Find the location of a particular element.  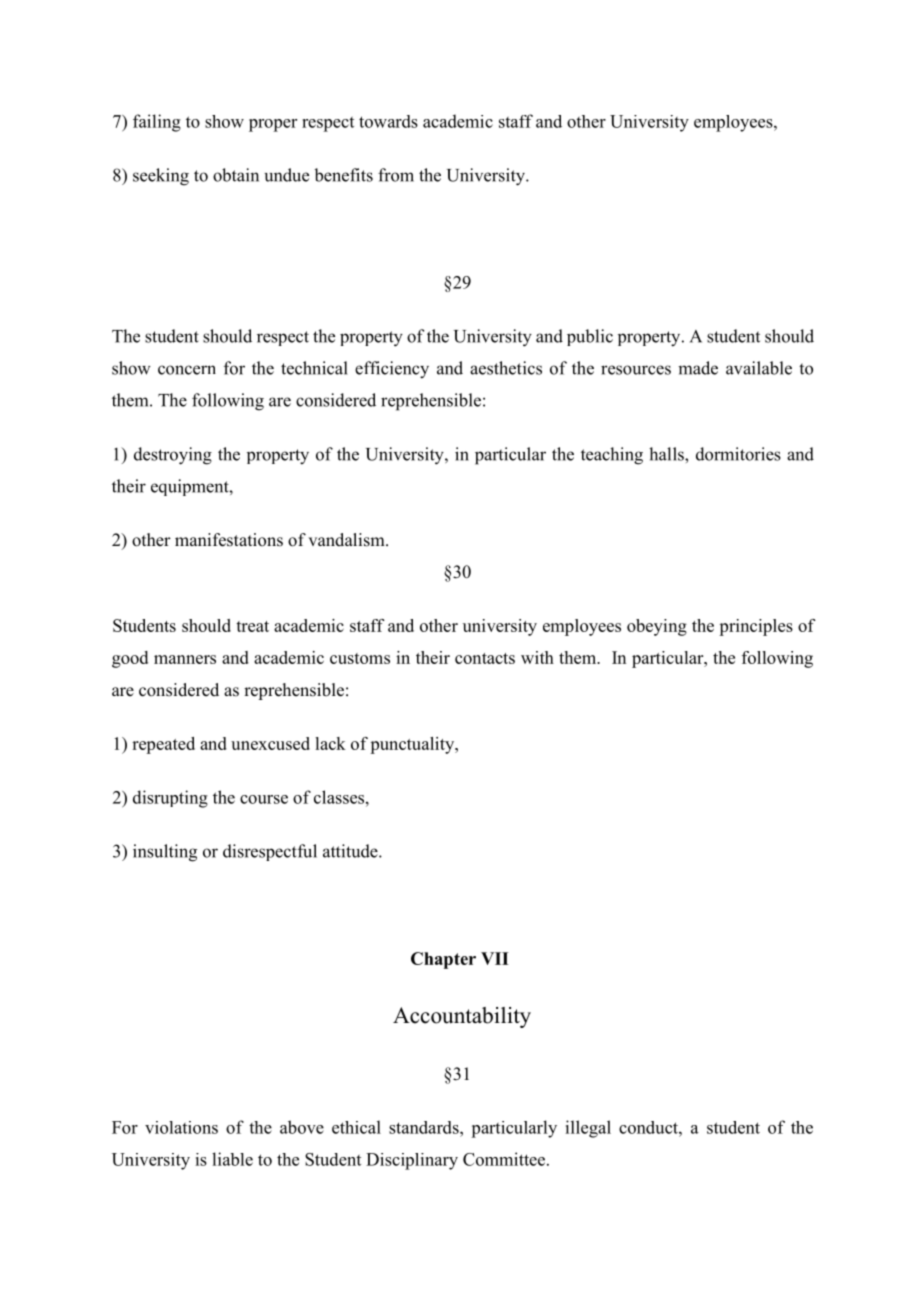

contacts is located at coordinates (485, 658).
